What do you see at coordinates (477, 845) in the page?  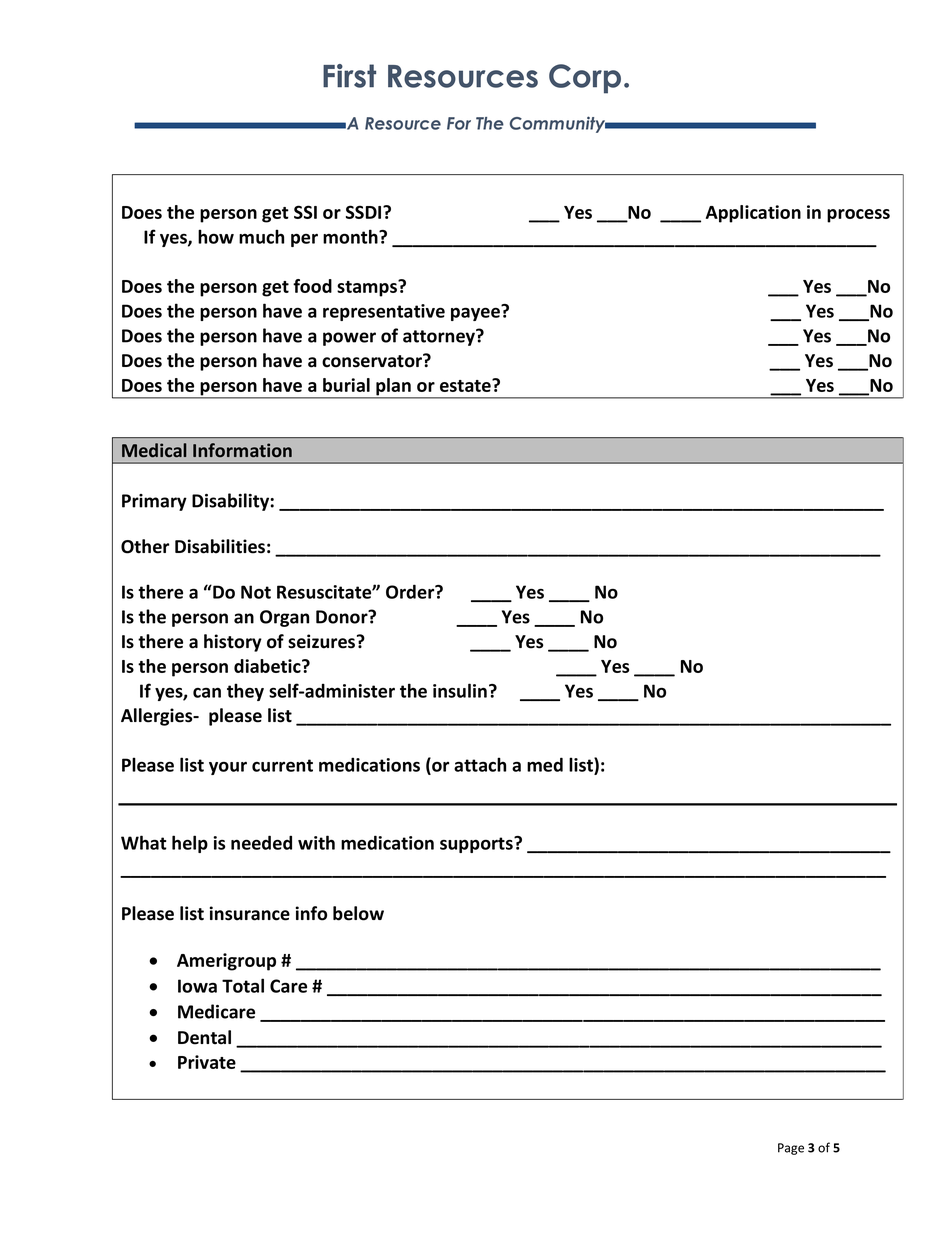 I see `supports` at bounding box center [477, 845].
